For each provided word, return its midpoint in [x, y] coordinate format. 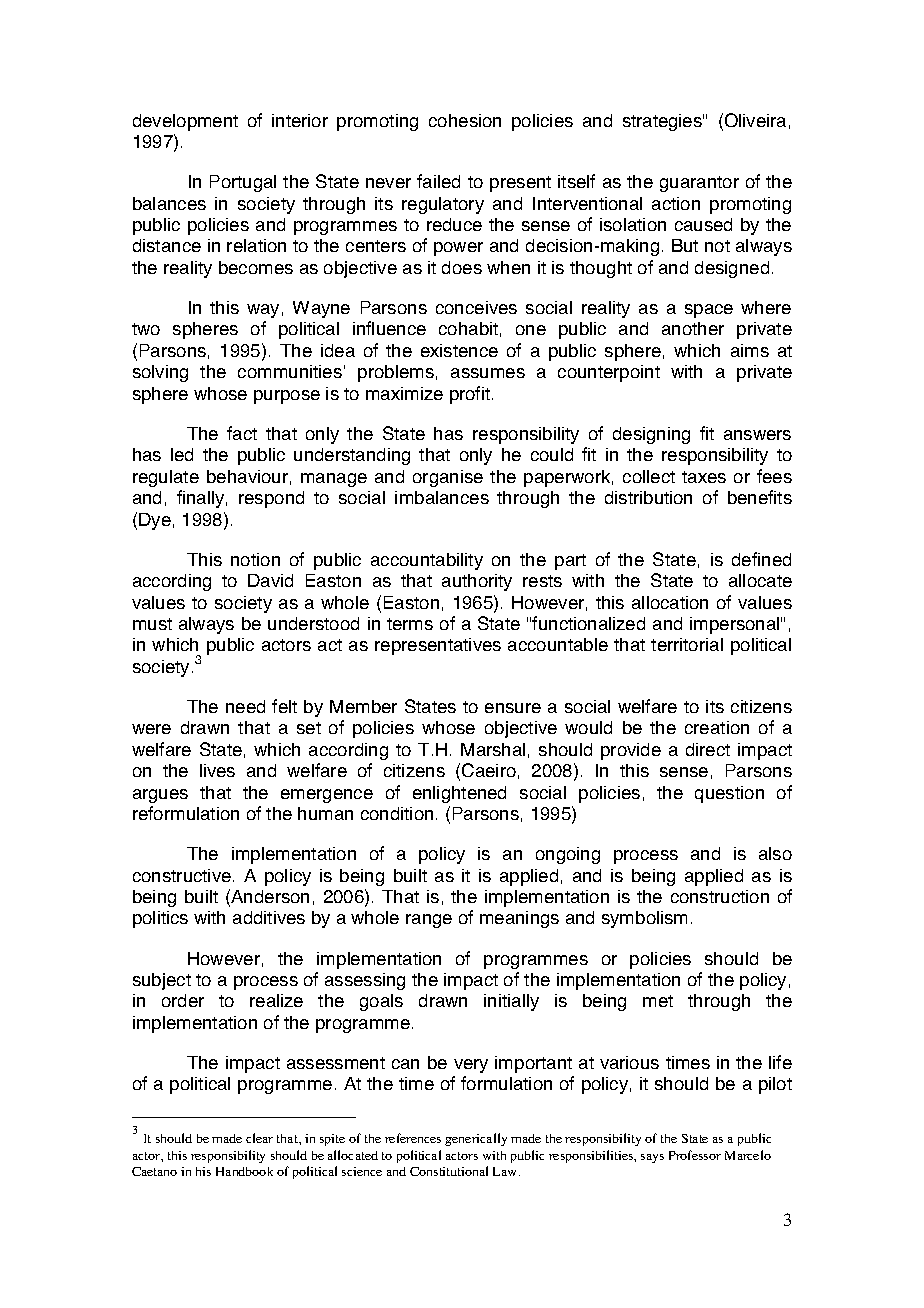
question [729, 794]
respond [271, 499]
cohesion [465, 120]
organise [448, 478]
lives [217, 770]
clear [259, 1138]
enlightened [459, 794]
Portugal [243, 183]
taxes [704, 477]
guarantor [699, 184]
